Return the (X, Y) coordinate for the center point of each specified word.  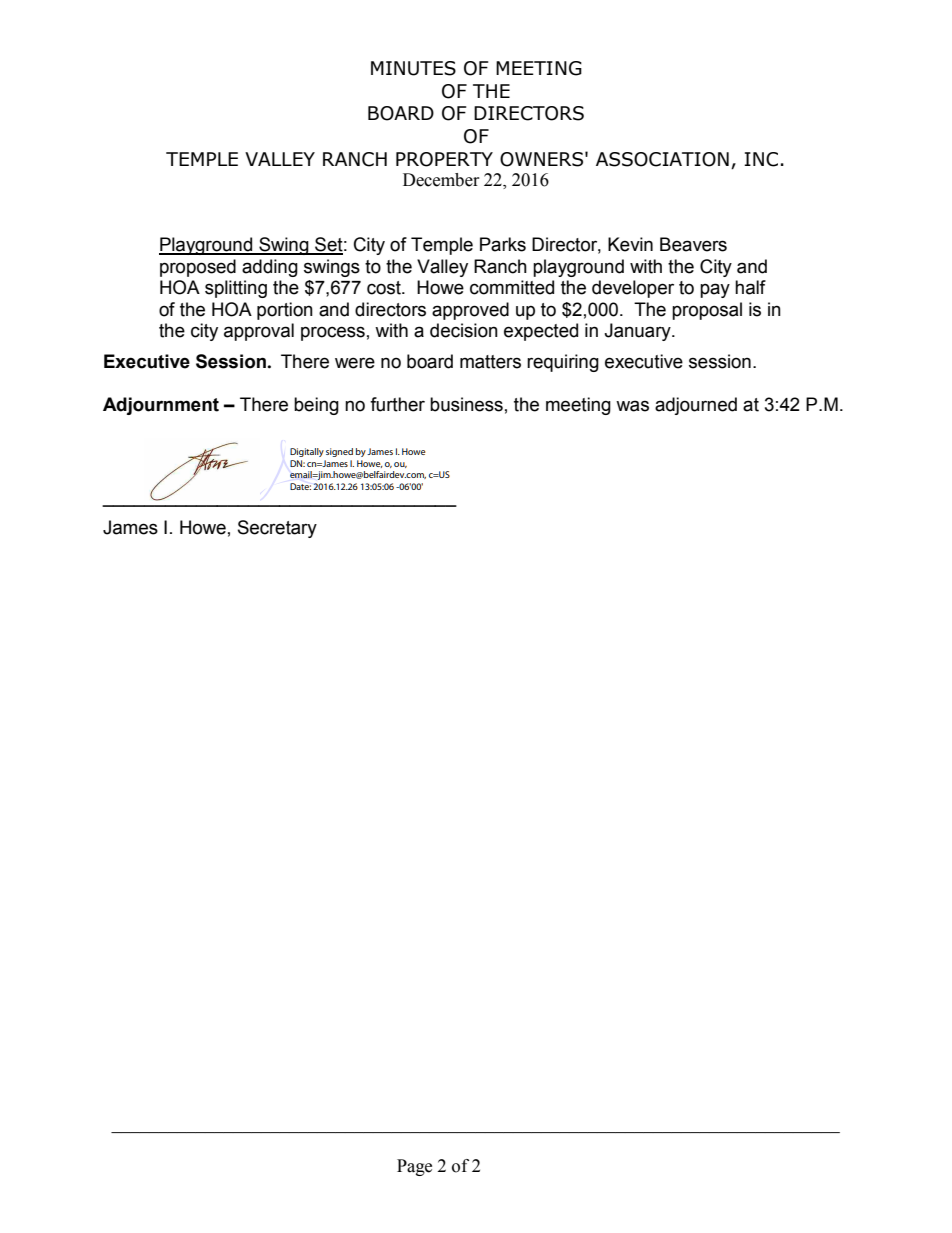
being (316, 406)
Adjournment (161, 406)
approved (470, 311)
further (397, 404)
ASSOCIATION (662, 159)
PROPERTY (444, 159)
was (632, 406)
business (466, 404)
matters (490, 362)
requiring (563, 363)
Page (414, 1167)
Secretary (277, 529)
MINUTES (413, 68)
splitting (236, 289)
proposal (707, 311)
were (355, 363)
